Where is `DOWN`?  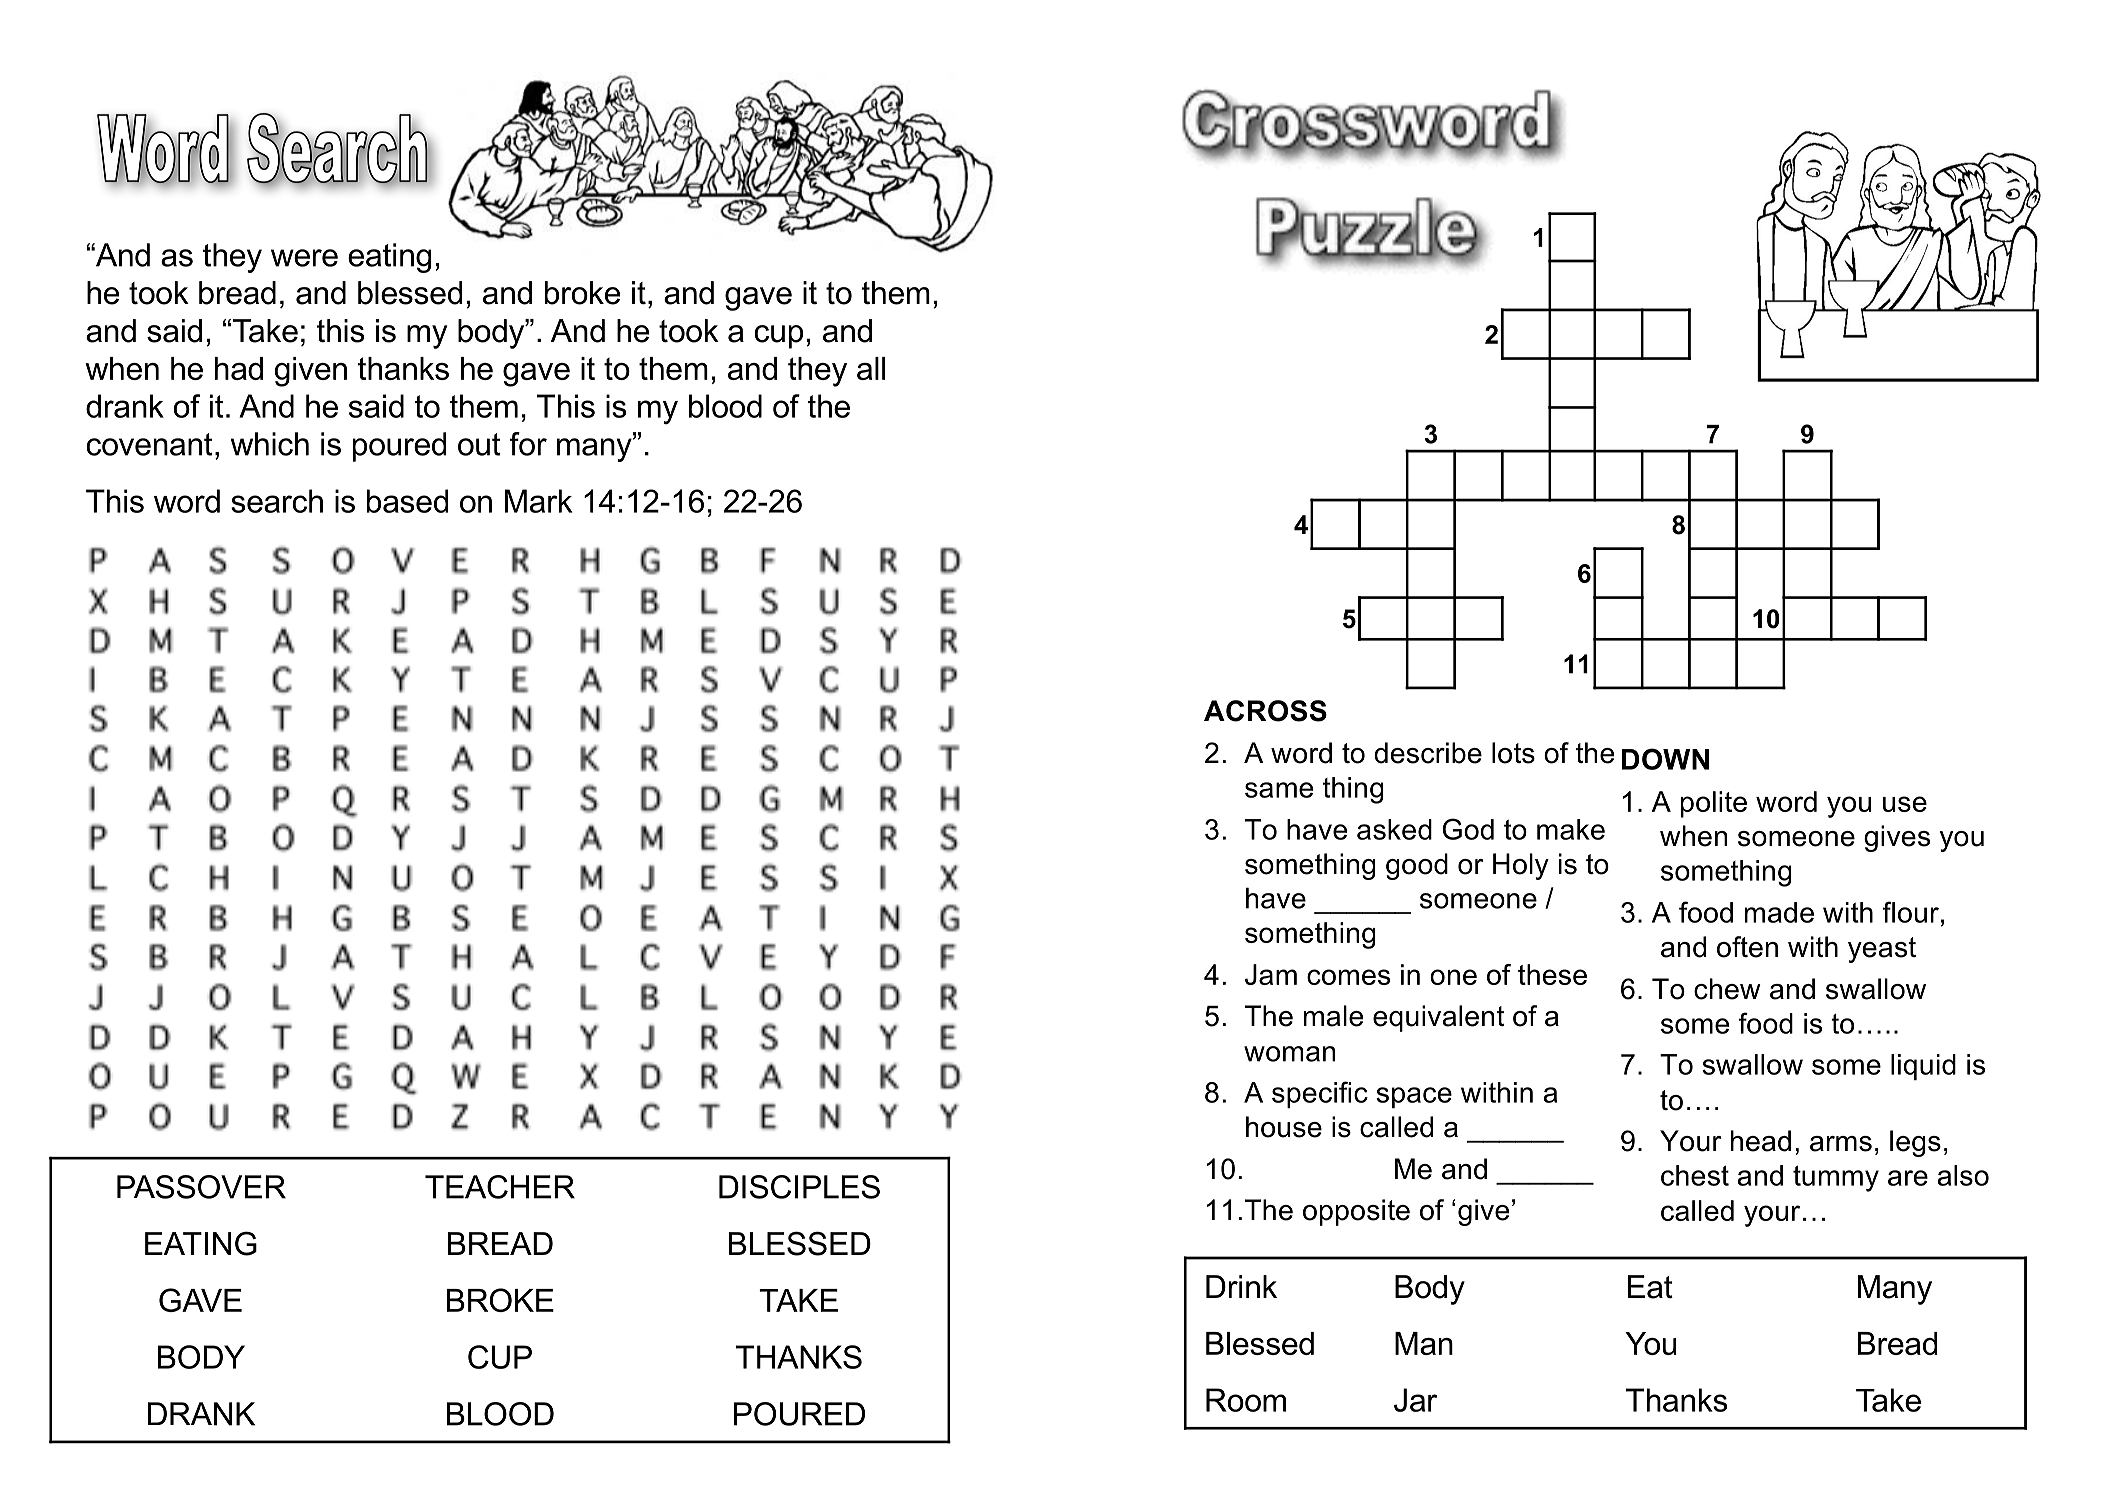
DOWN is located at coordinates (1665, 759).
